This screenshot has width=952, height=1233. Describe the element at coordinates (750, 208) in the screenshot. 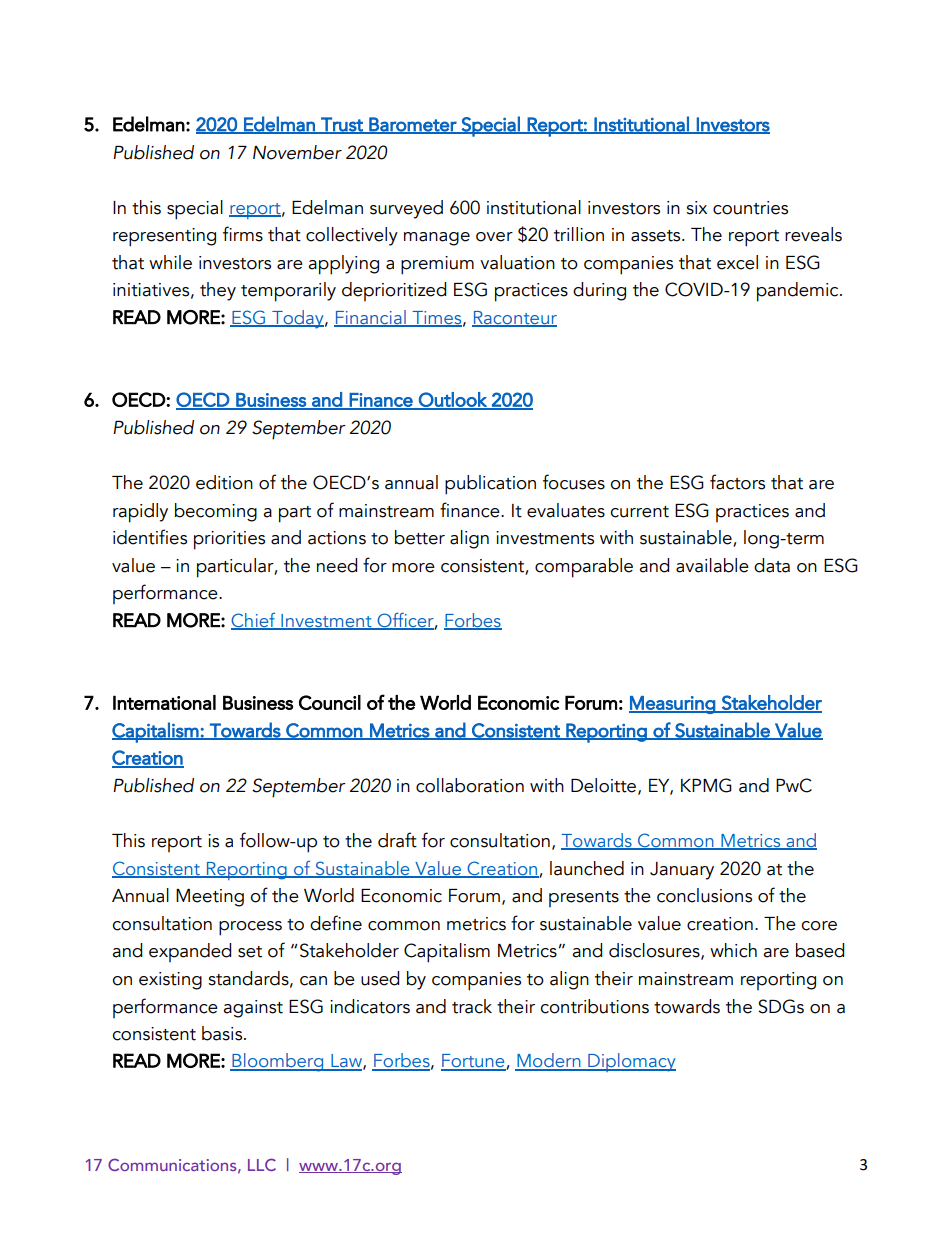

I see `countries` at that location.
